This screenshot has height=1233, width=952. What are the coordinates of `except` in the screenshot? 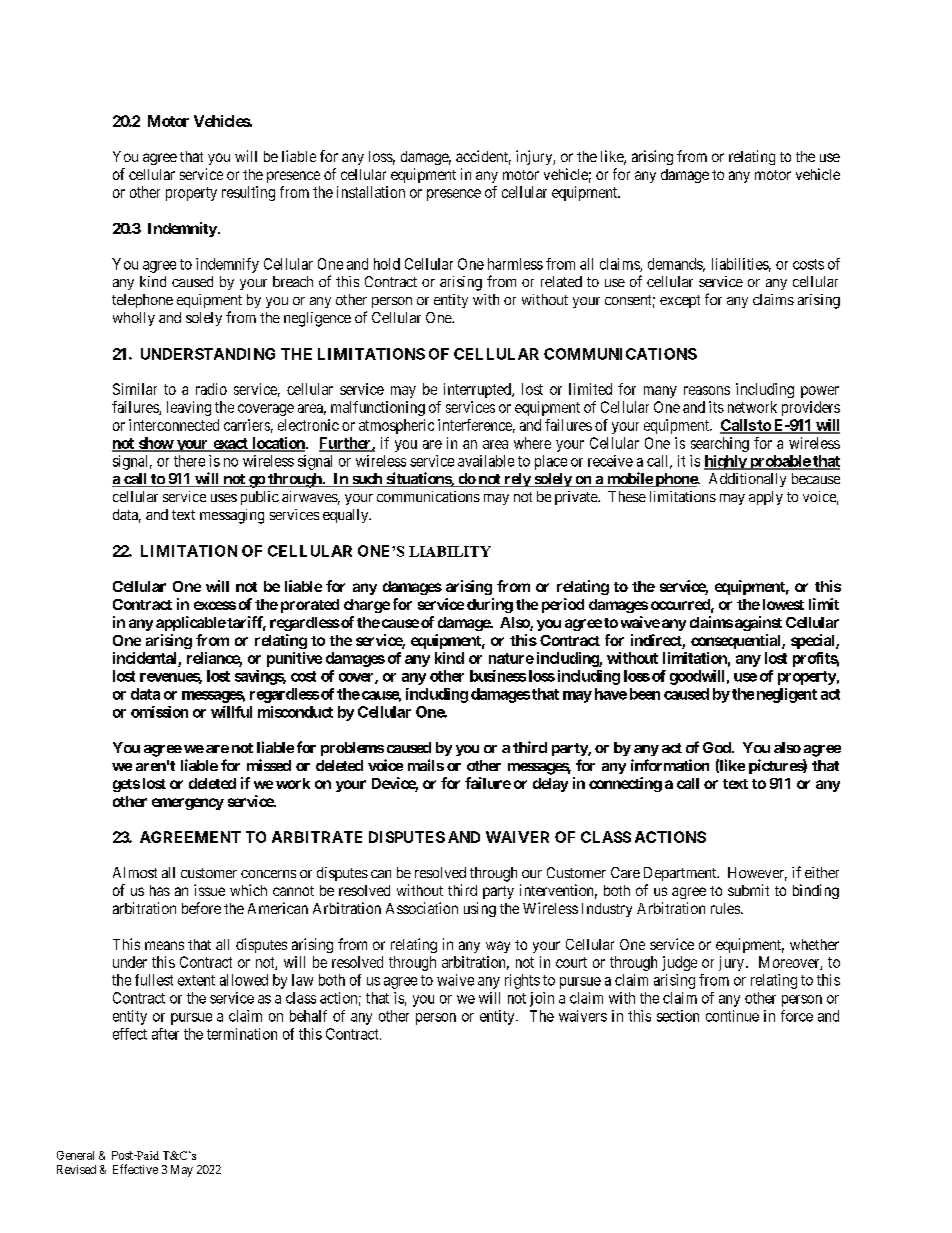 It's located at (680, 301).
